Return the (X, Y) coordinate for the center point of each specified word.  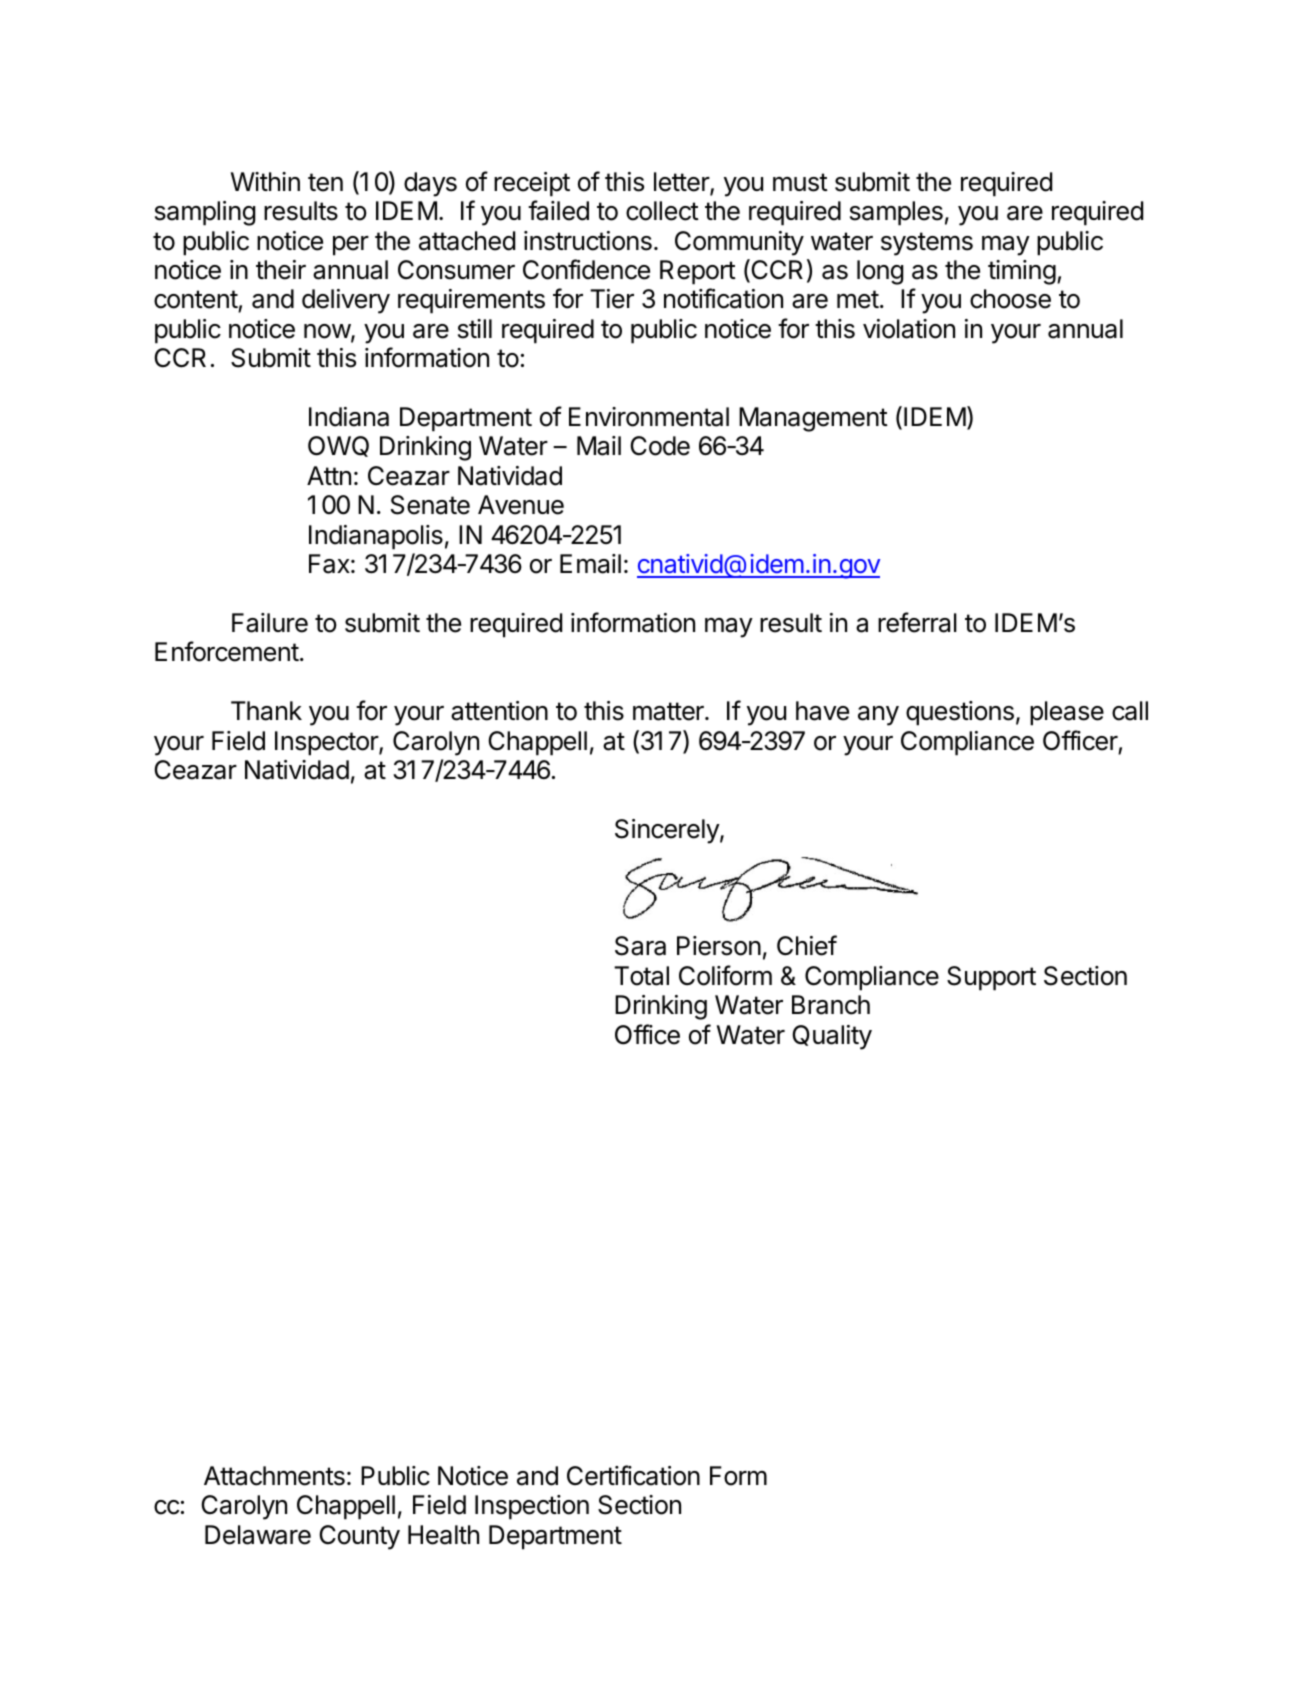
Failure (270, 623)
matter (669, 711)
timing (1022, 272)
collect (662, 211)
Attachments (274, 1476)
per (351, 246)
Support (991, 978)
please (1067, 713)
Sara (640, 946)
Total (641, 976)
